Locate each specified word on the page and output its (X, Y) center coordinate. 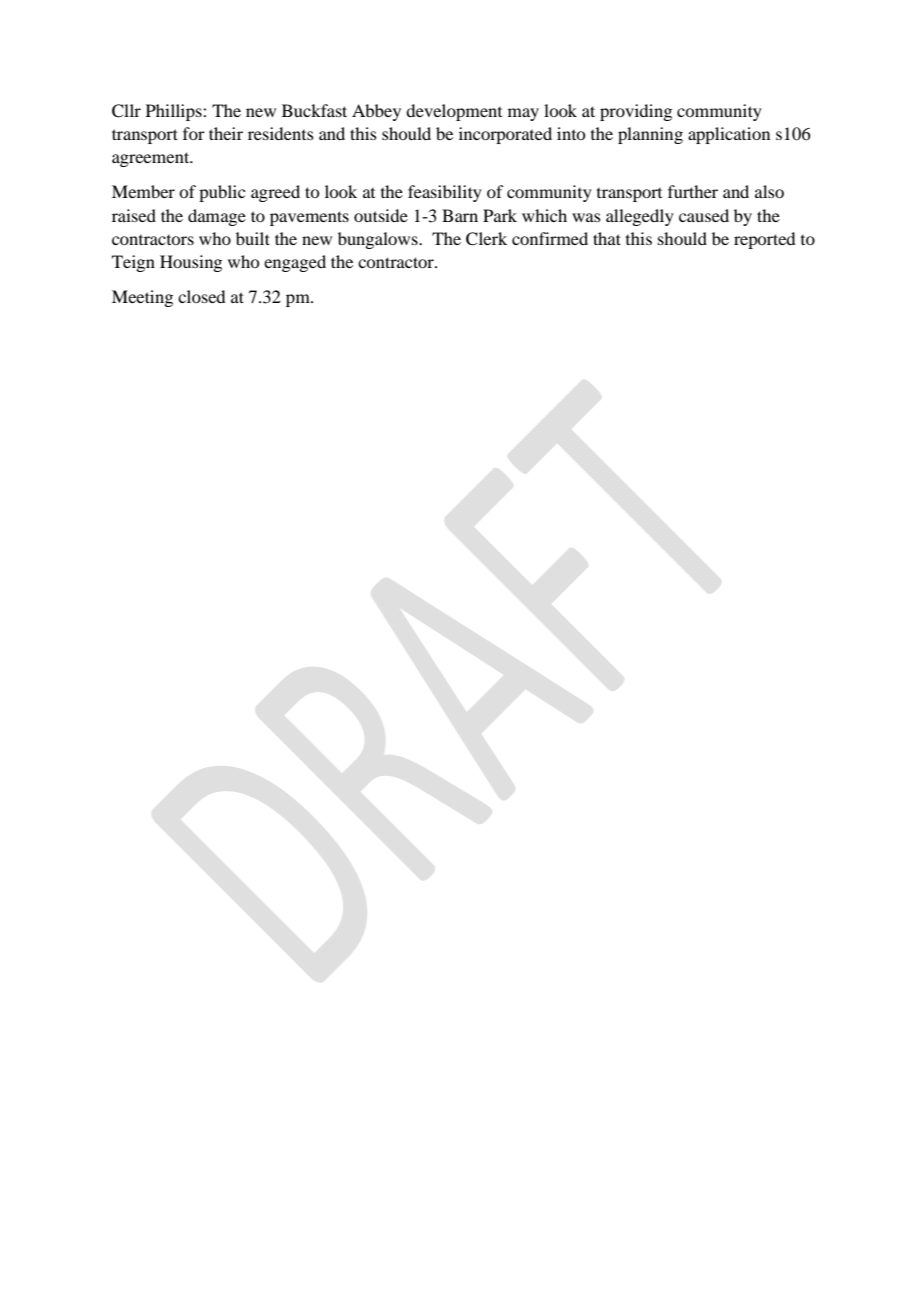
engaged (295, 263)
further (693, 191)
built (253, 238)
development (454, 112)
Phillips (175, 112)
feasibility (445, 193)
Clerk (486, 239)
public (222, 193)
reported (764, 240)
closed (201, 296)
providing (636, 112)
